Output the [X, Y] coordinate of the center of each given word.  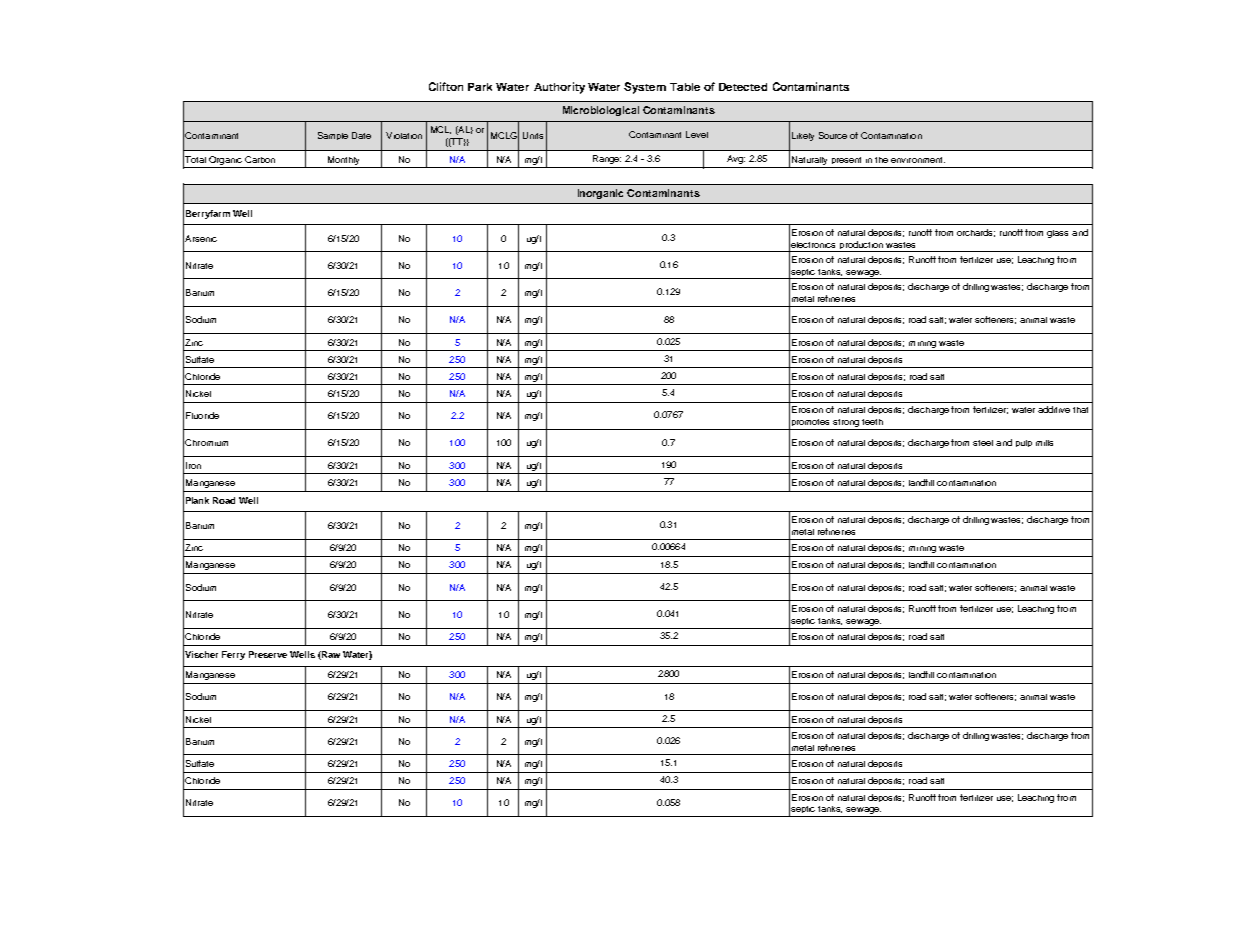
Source [833, 135]
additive [1054, 409]
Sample [333, 136]
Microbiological [601, 111]
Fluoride [202, 415]
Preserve [268, 654]
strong [847, 424]
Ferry [233, 655]
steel [983, 443]
